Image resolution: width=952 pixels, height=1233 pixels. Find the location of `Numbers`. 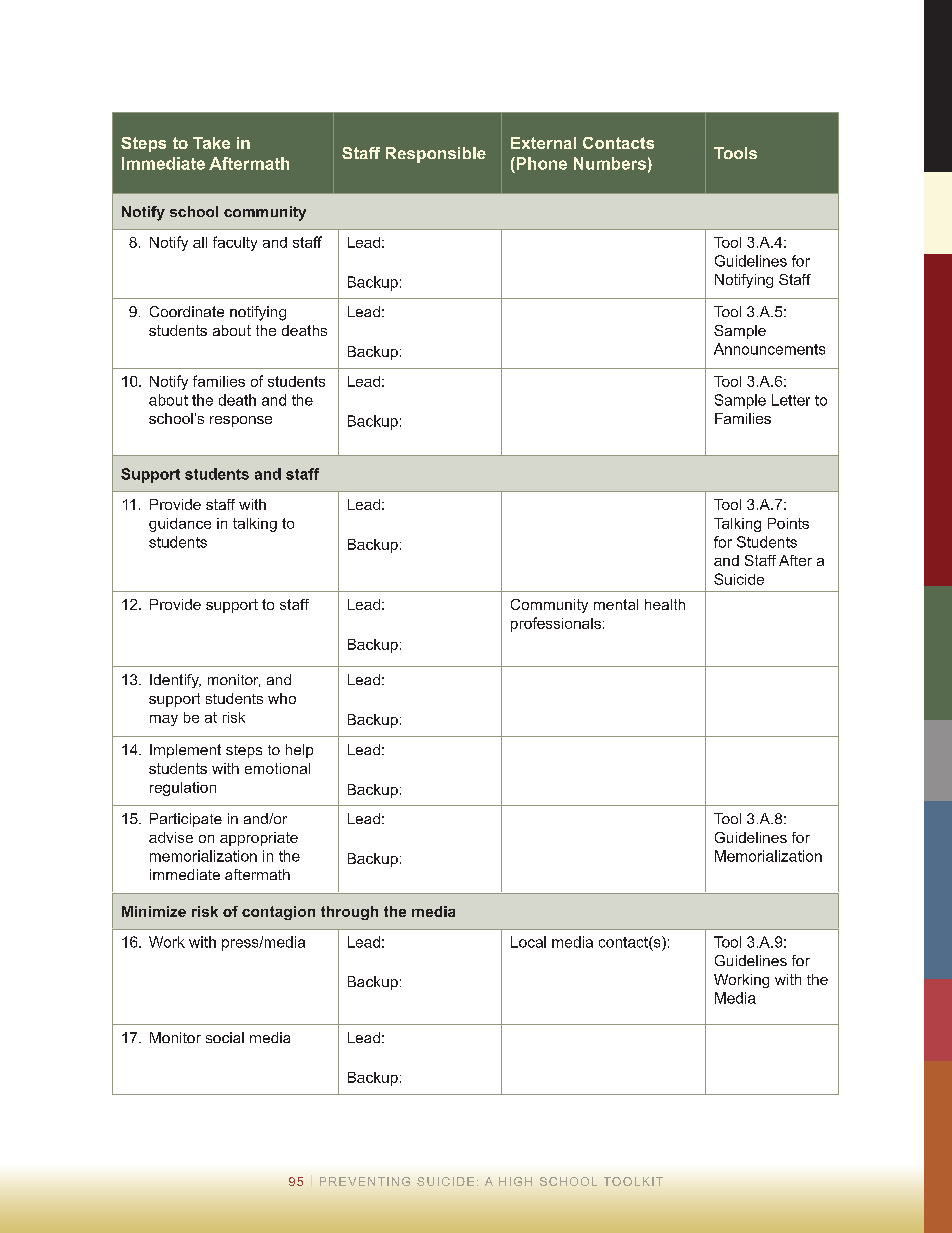

Numbers is located at coordinates (610, 163).
